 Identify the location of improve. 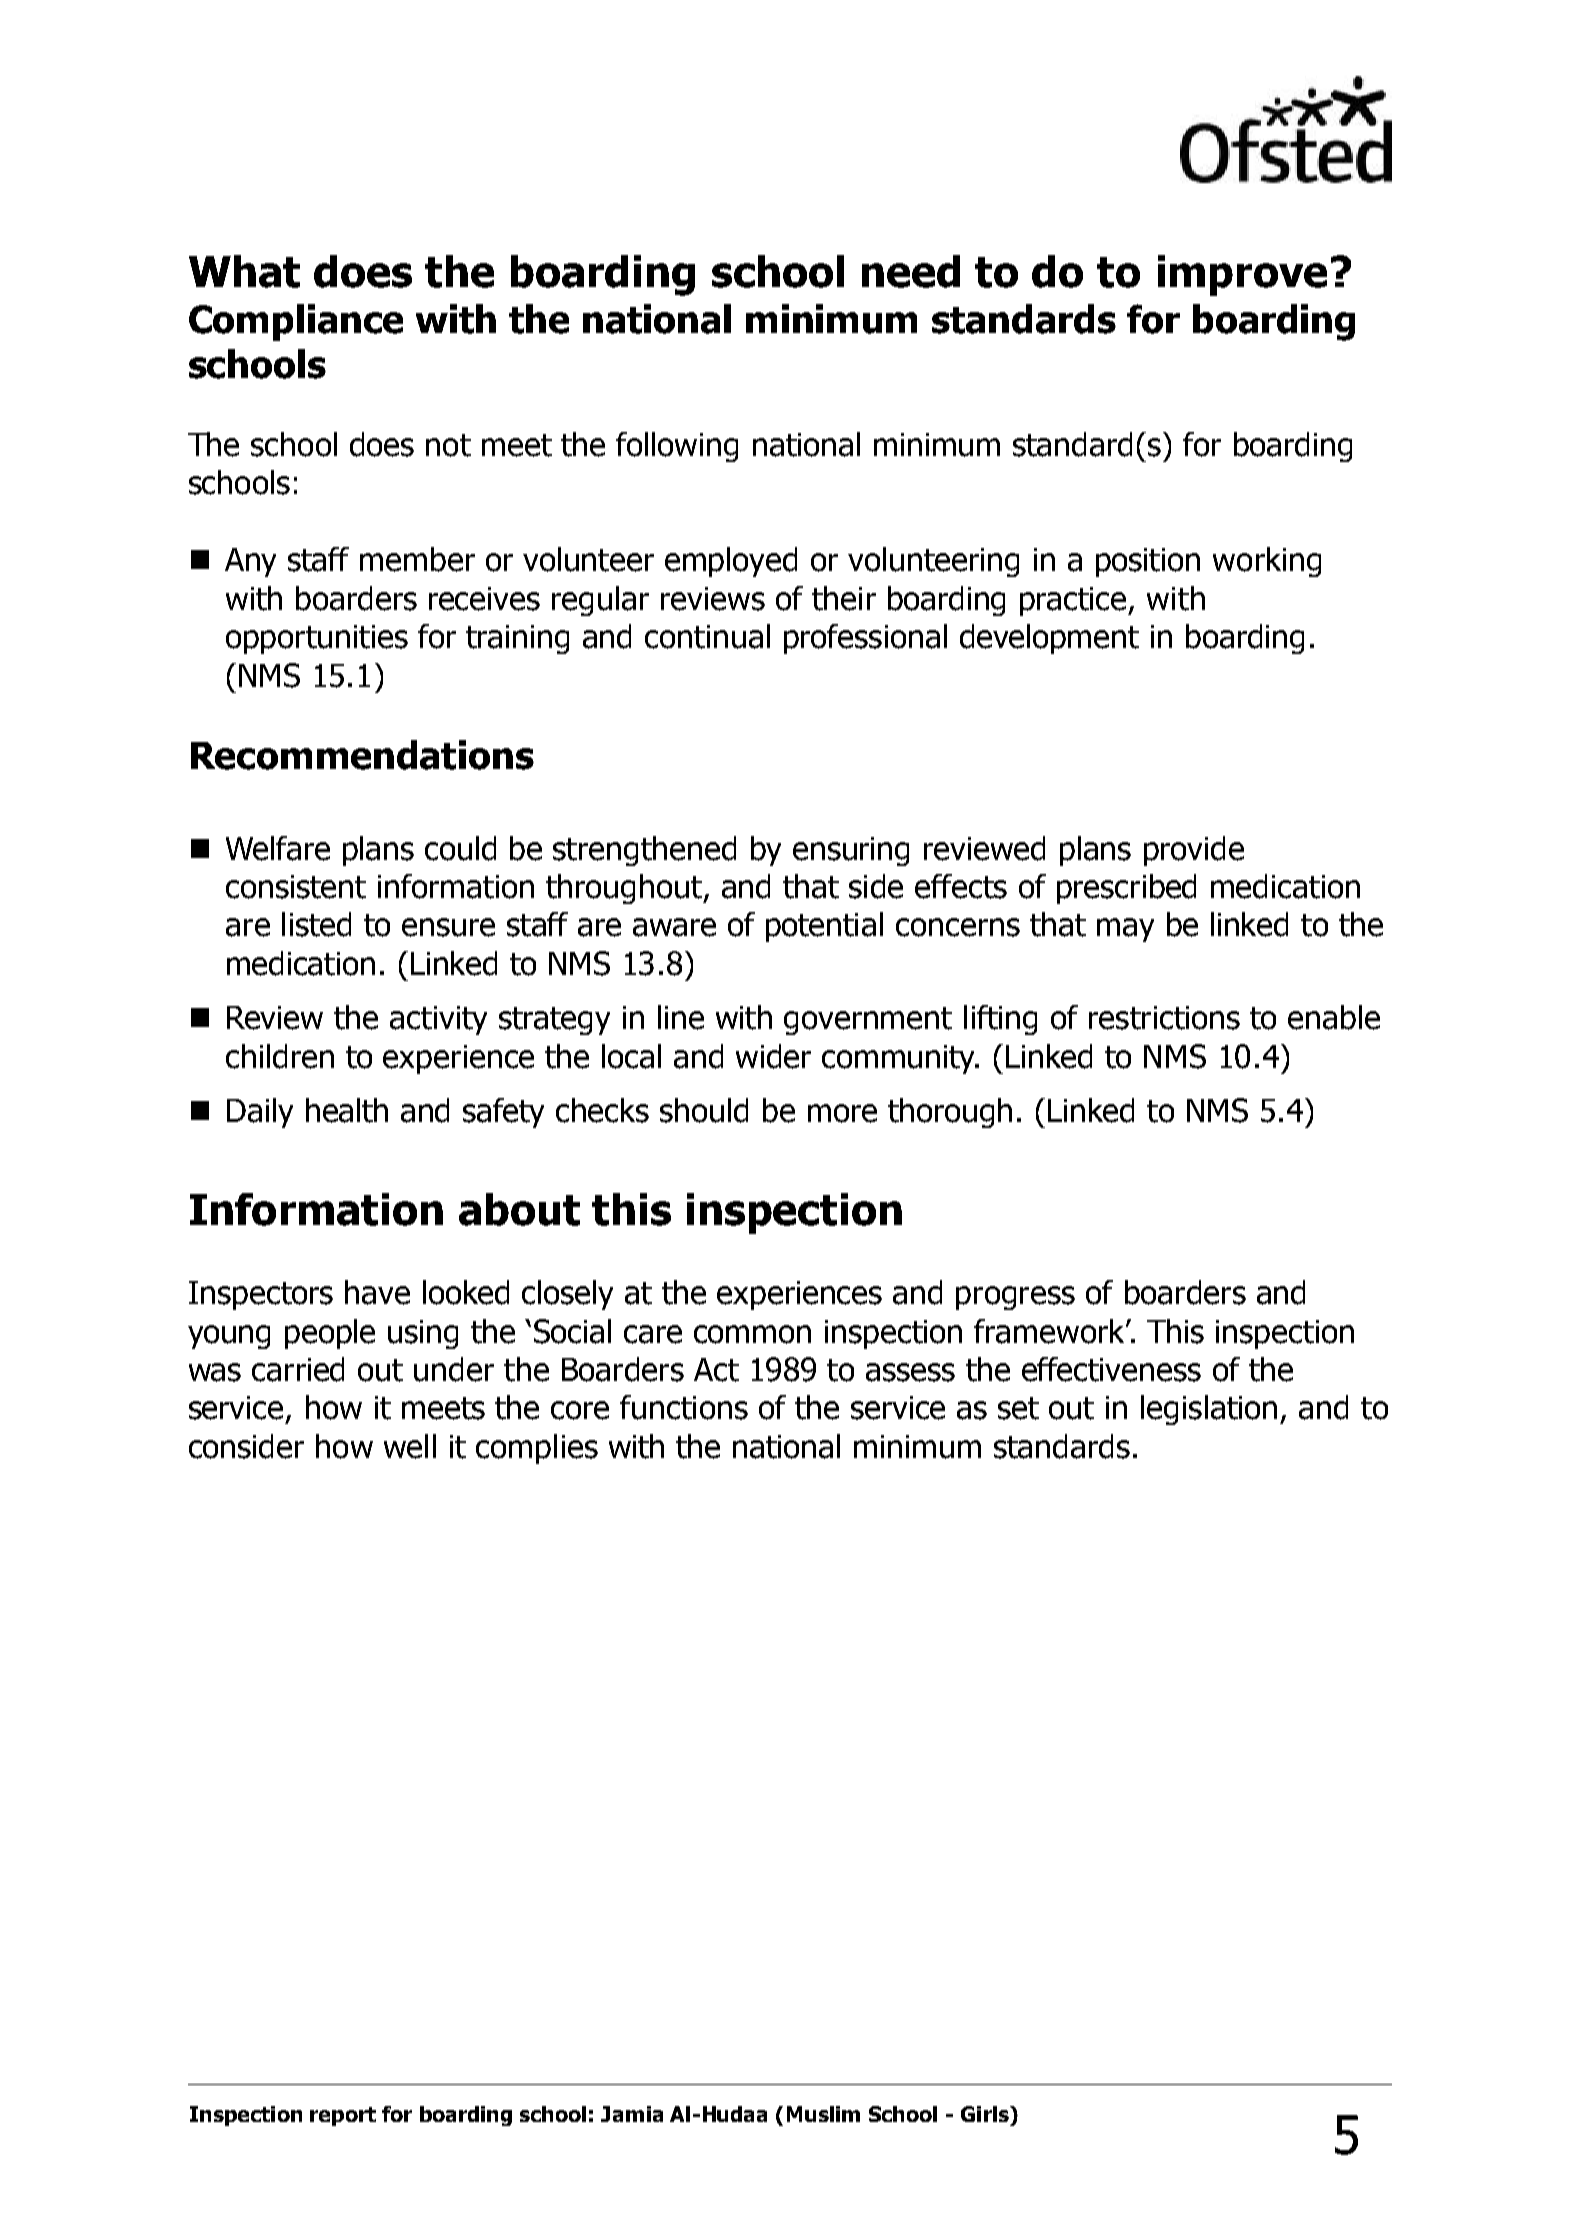
(1242, 275).
